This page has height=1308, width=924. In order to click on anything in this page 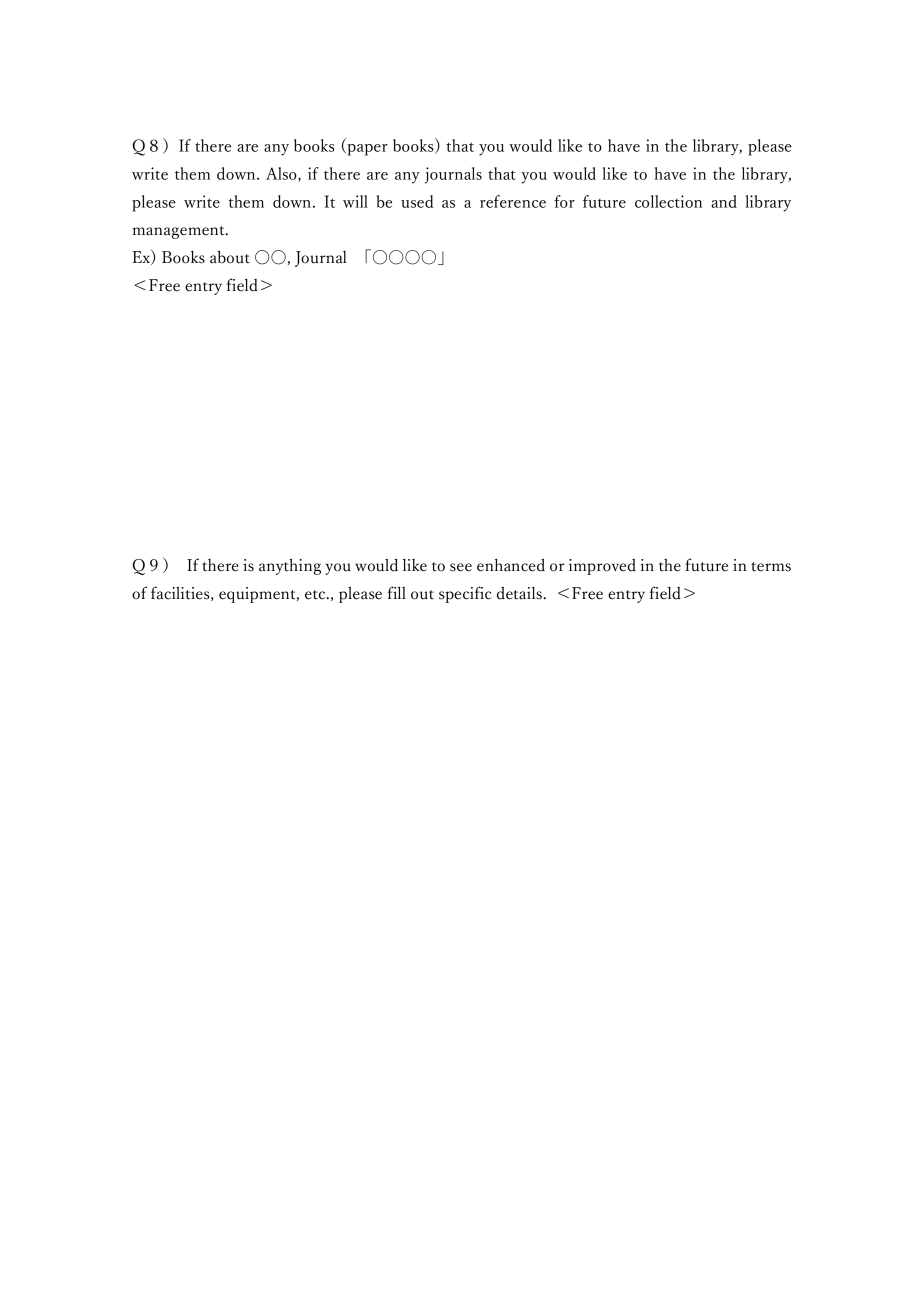, I will do `click(290, 566)`.
